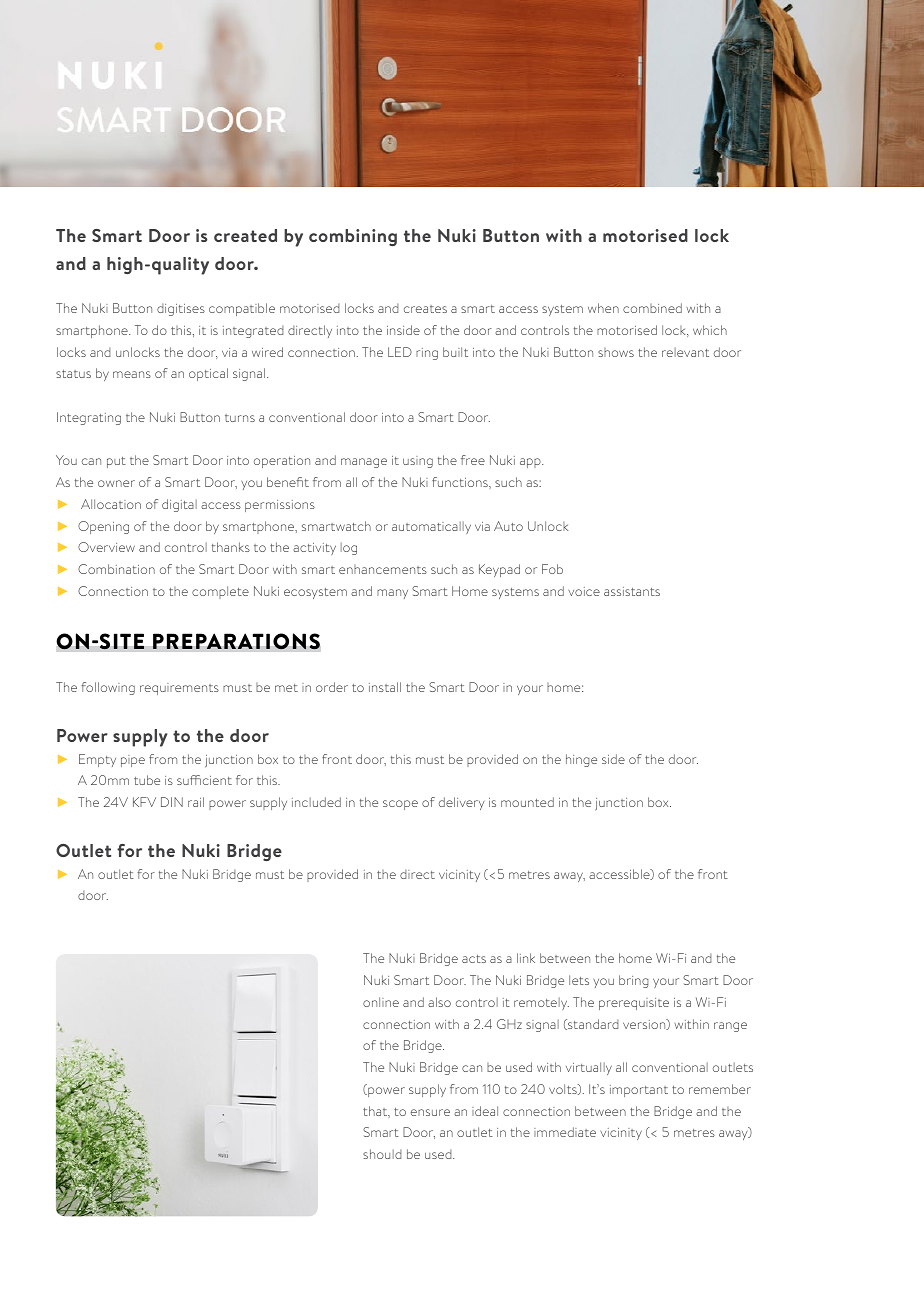 The width and height of the document is (924, 1308). Describe the element at coordinates (639, 1091) in the document. I see `important` at that location.
